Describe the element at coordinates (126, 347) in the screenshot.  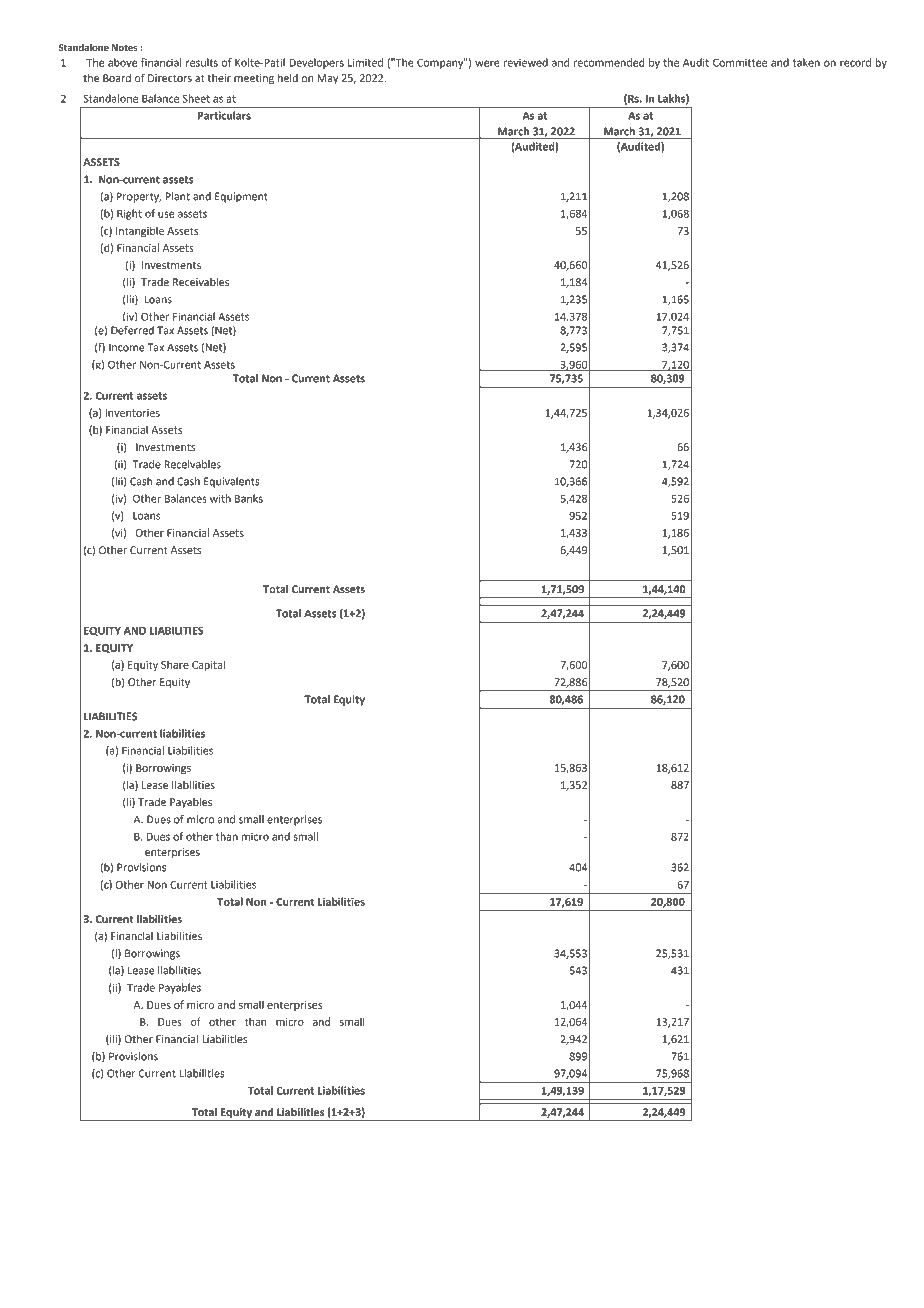
I see `Income` at that location.
